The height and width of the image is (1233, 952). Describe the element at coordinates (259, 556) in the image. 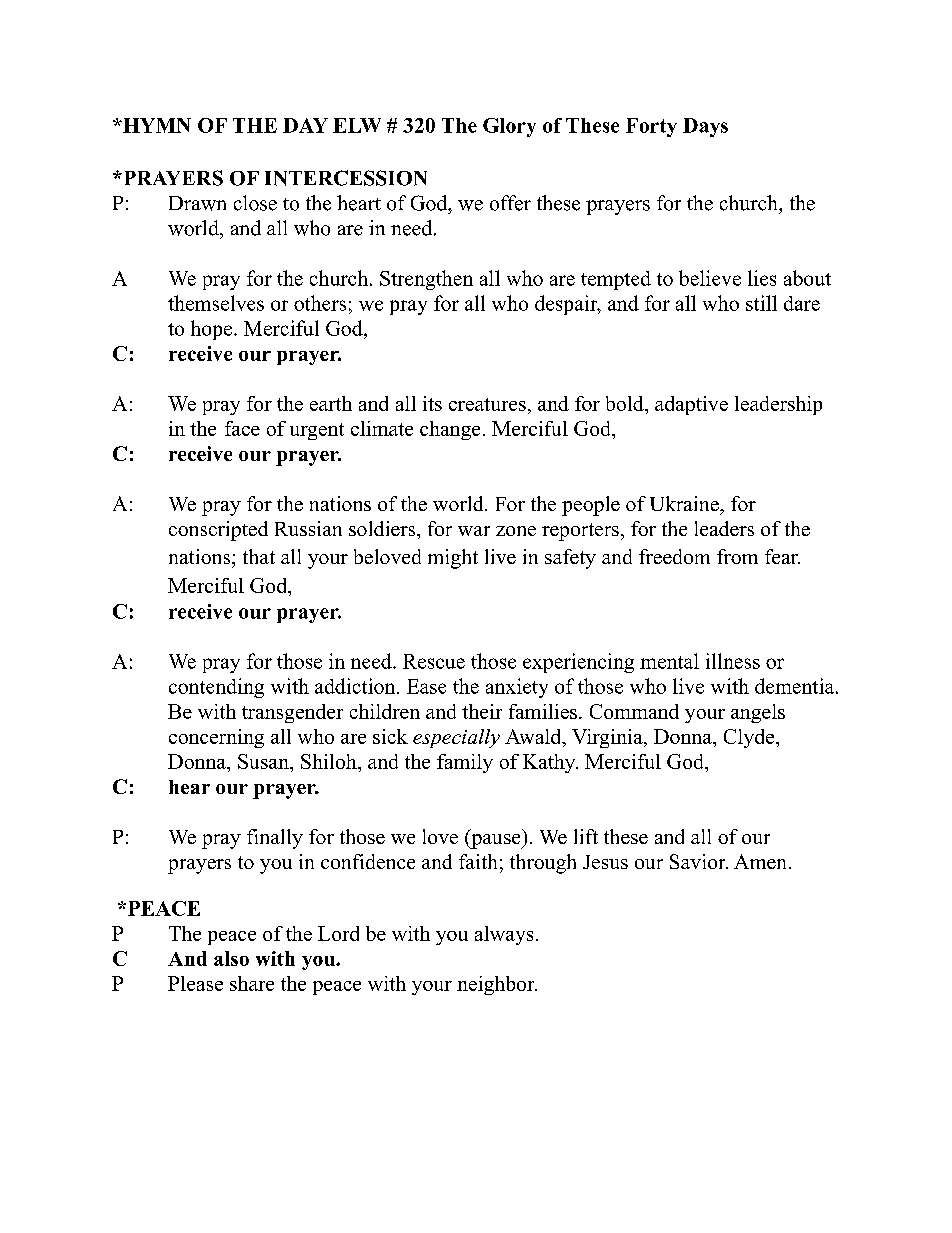

I see `that` at that location.
